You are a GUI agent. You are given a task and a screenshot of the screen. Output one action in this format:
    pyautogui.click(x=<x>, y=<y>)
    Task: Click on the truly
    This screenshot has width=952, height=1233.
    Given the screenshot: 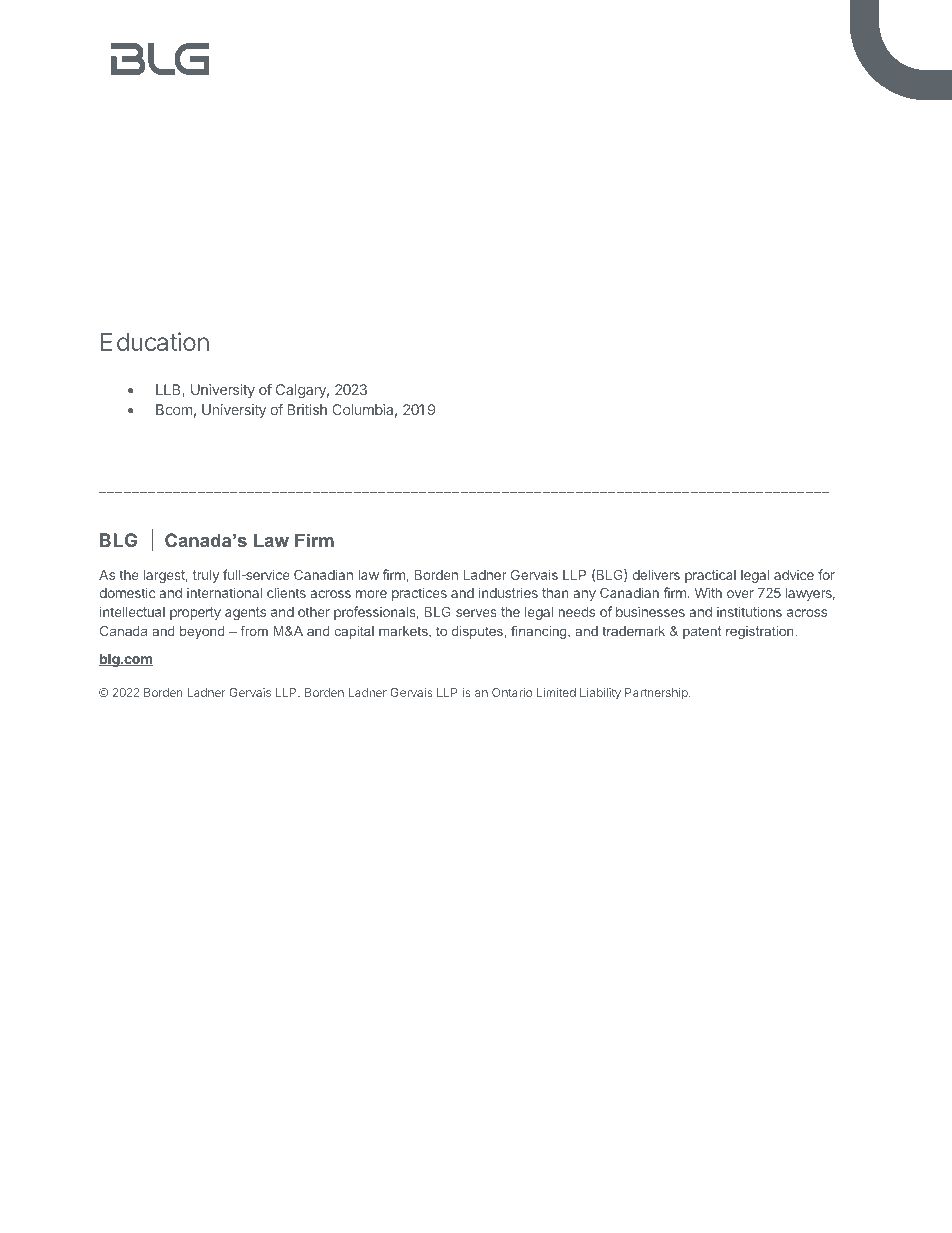 What is the action you would take?
    pyautogui.click(x=206, y=576)
